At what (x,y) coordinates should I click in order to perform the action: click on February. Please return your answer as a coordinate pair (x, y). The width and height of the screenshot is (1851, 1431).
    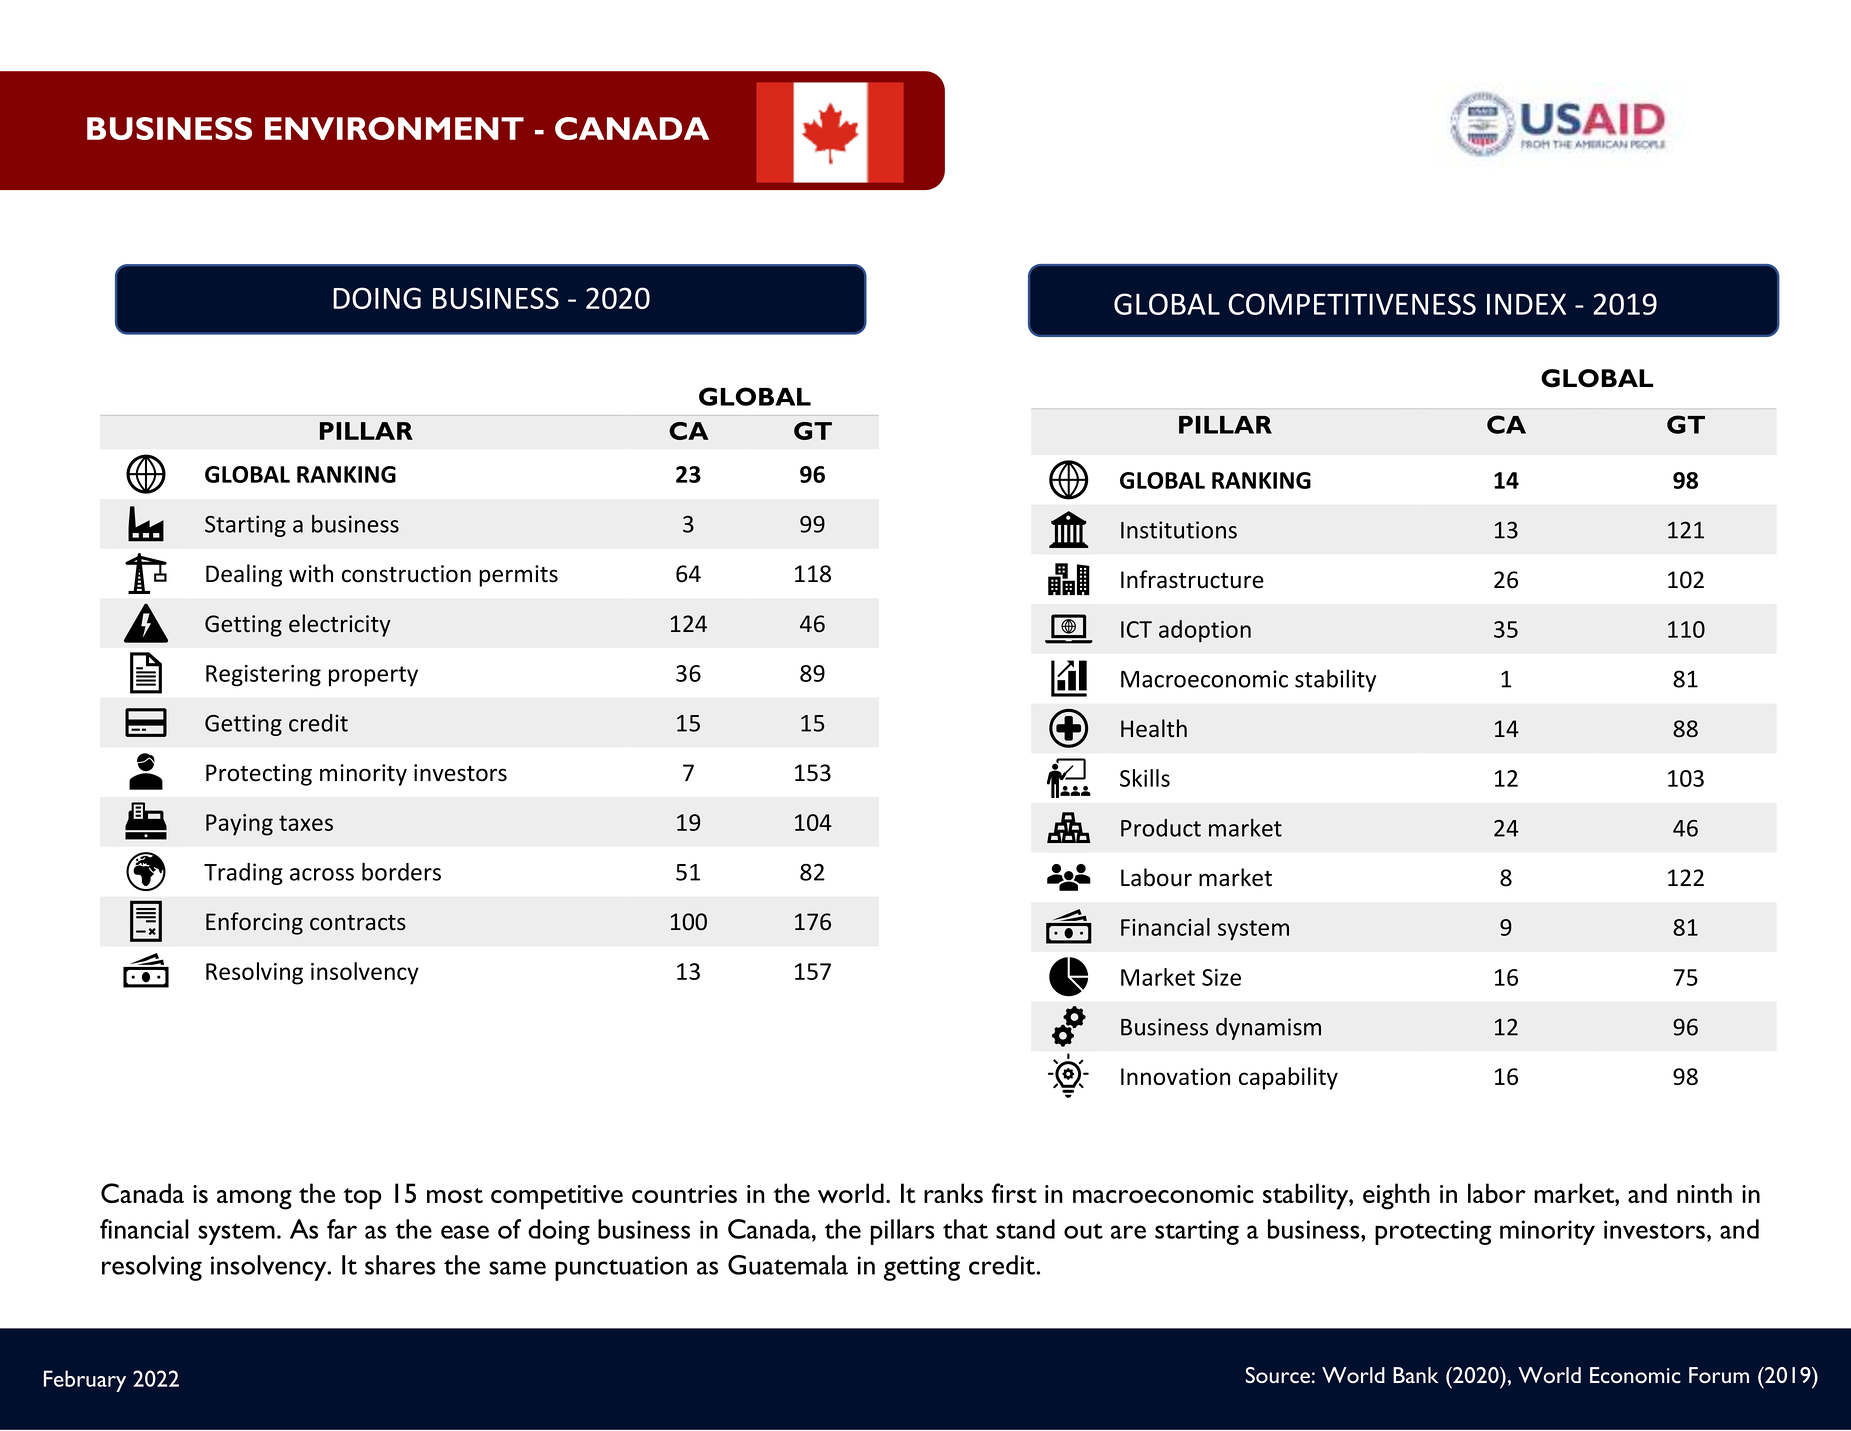
    Looking at the image, I should click on (85, 1381).
